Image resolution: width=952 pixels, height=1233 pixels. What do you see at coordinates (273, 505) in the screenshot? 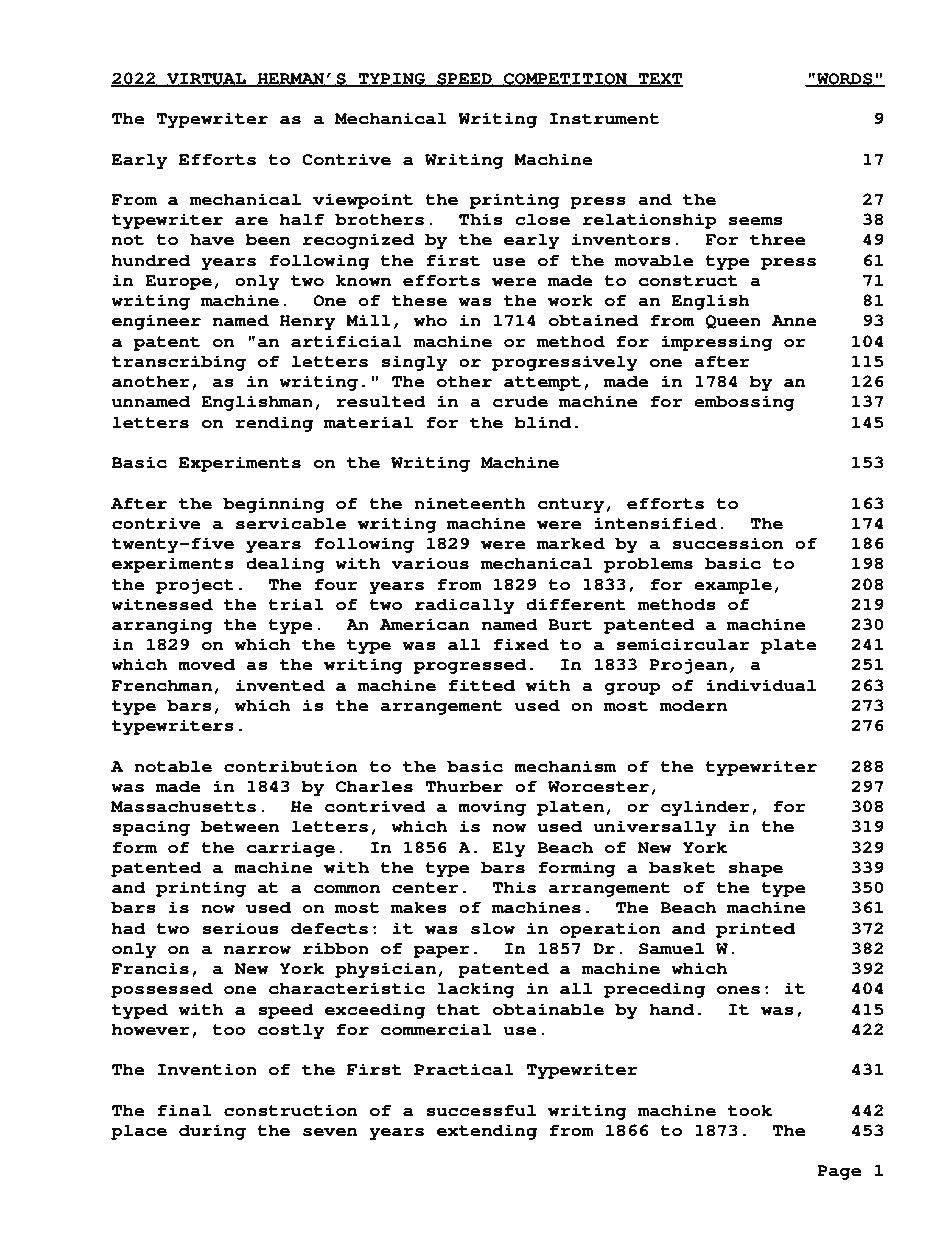
I see `beginning` at bounding box center [273, 505].
